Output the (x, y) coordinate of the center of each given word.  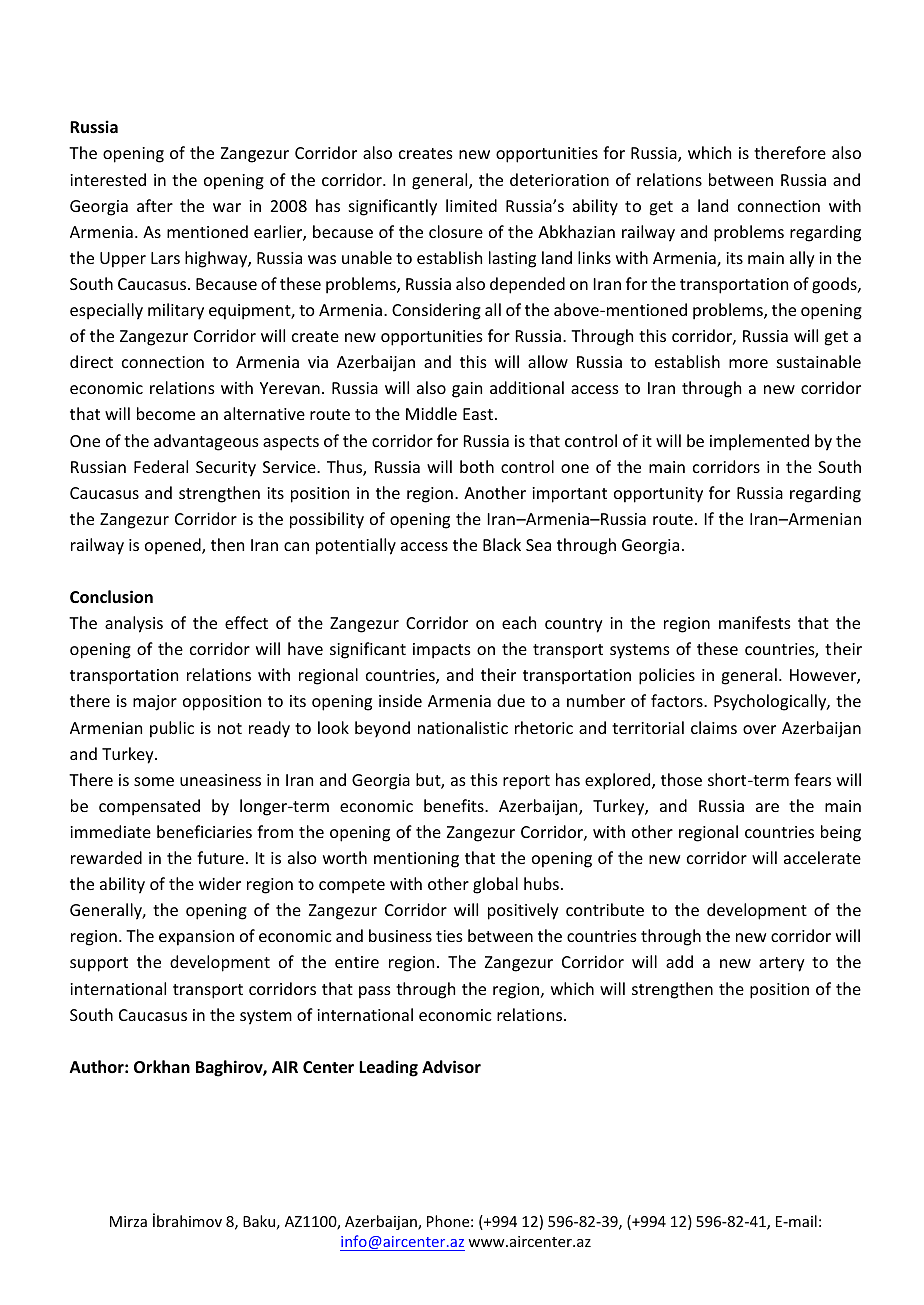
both (477, 466)
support (99, 964)
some (154, 781)
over (759, 729)
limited (471, 205)
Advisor (451, 1067)
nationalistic (463, 727)
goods (835, 285)
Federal (161, 466)
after (155, 205)
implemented (759, 442)
